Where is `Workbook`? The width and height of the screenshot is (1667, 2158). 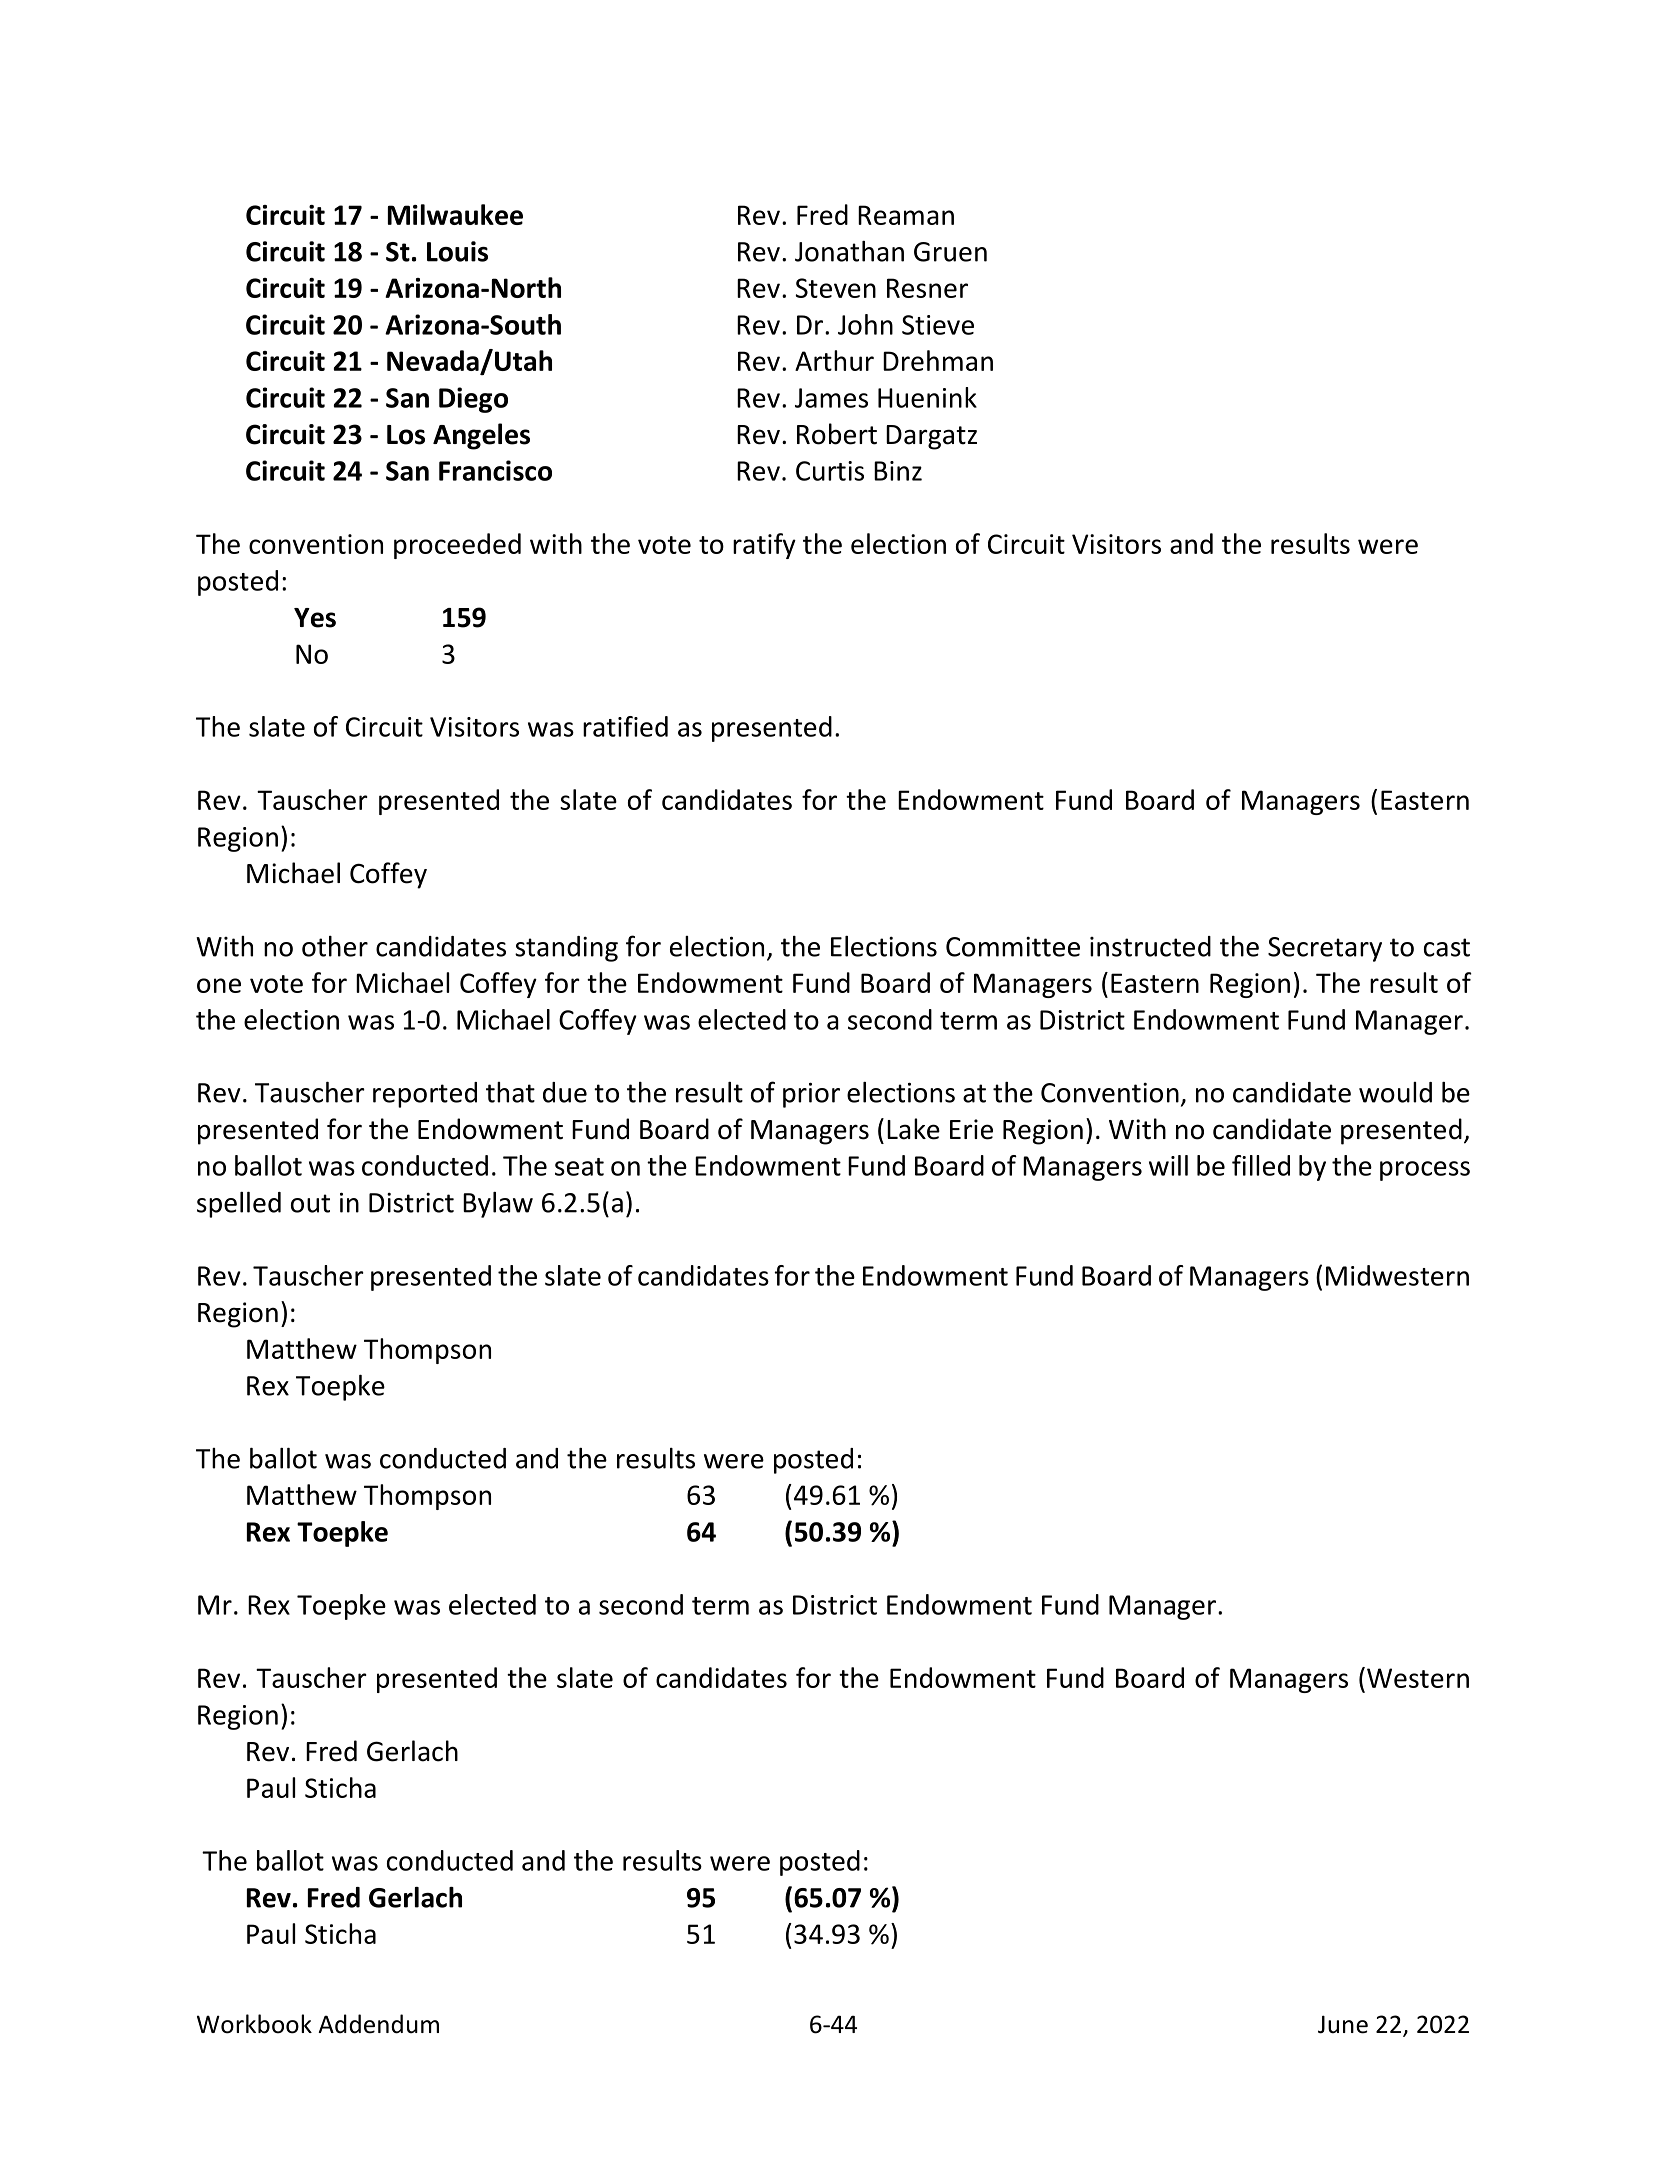
Workbook is located at coordinates (254, 2024).
